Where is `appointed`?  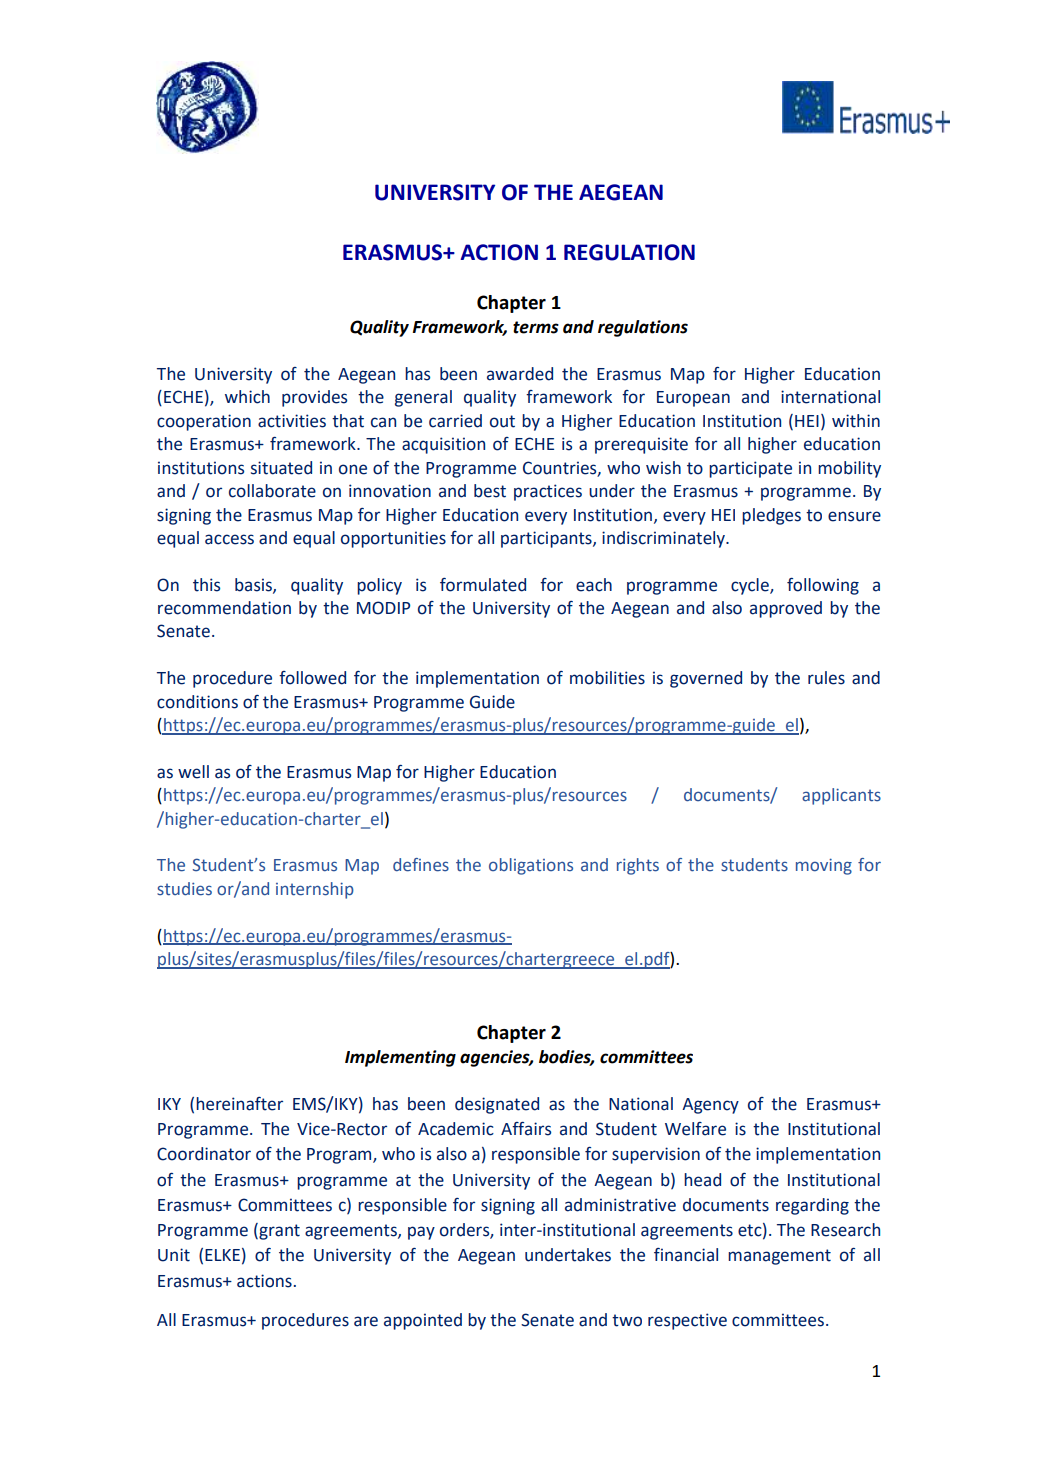 appointed is located at coordinates (423, 1321).
